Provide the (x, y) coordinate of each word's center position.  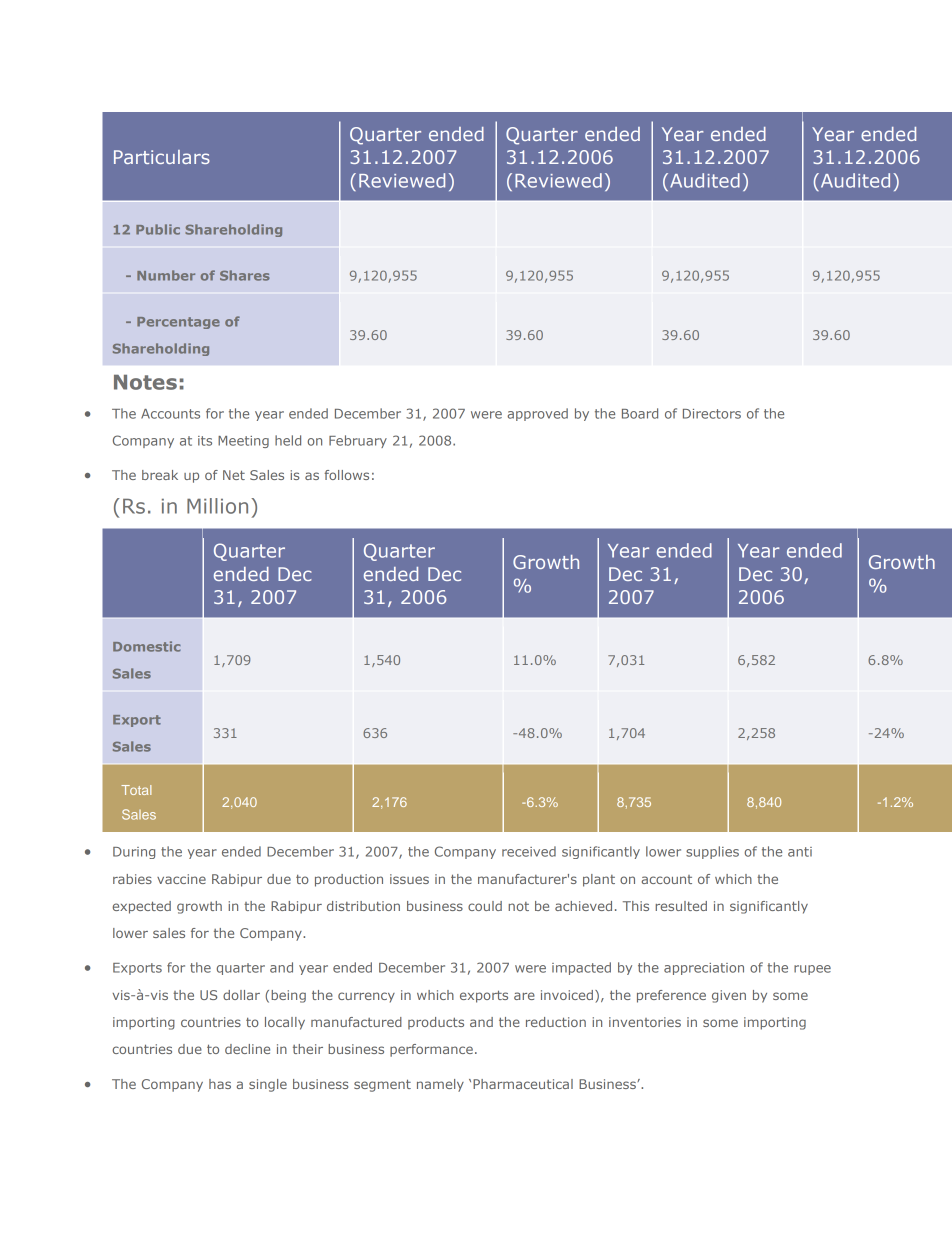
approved (537, 414)
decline (247, 1049)
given (729, 996)
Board (640, 413)
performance (431, 1050)
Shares (245, 275)
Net (234, 475)
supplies (712, 852)
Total (136, 790)
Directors (712, 414)
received (529, 851)
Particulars (162, 157)
